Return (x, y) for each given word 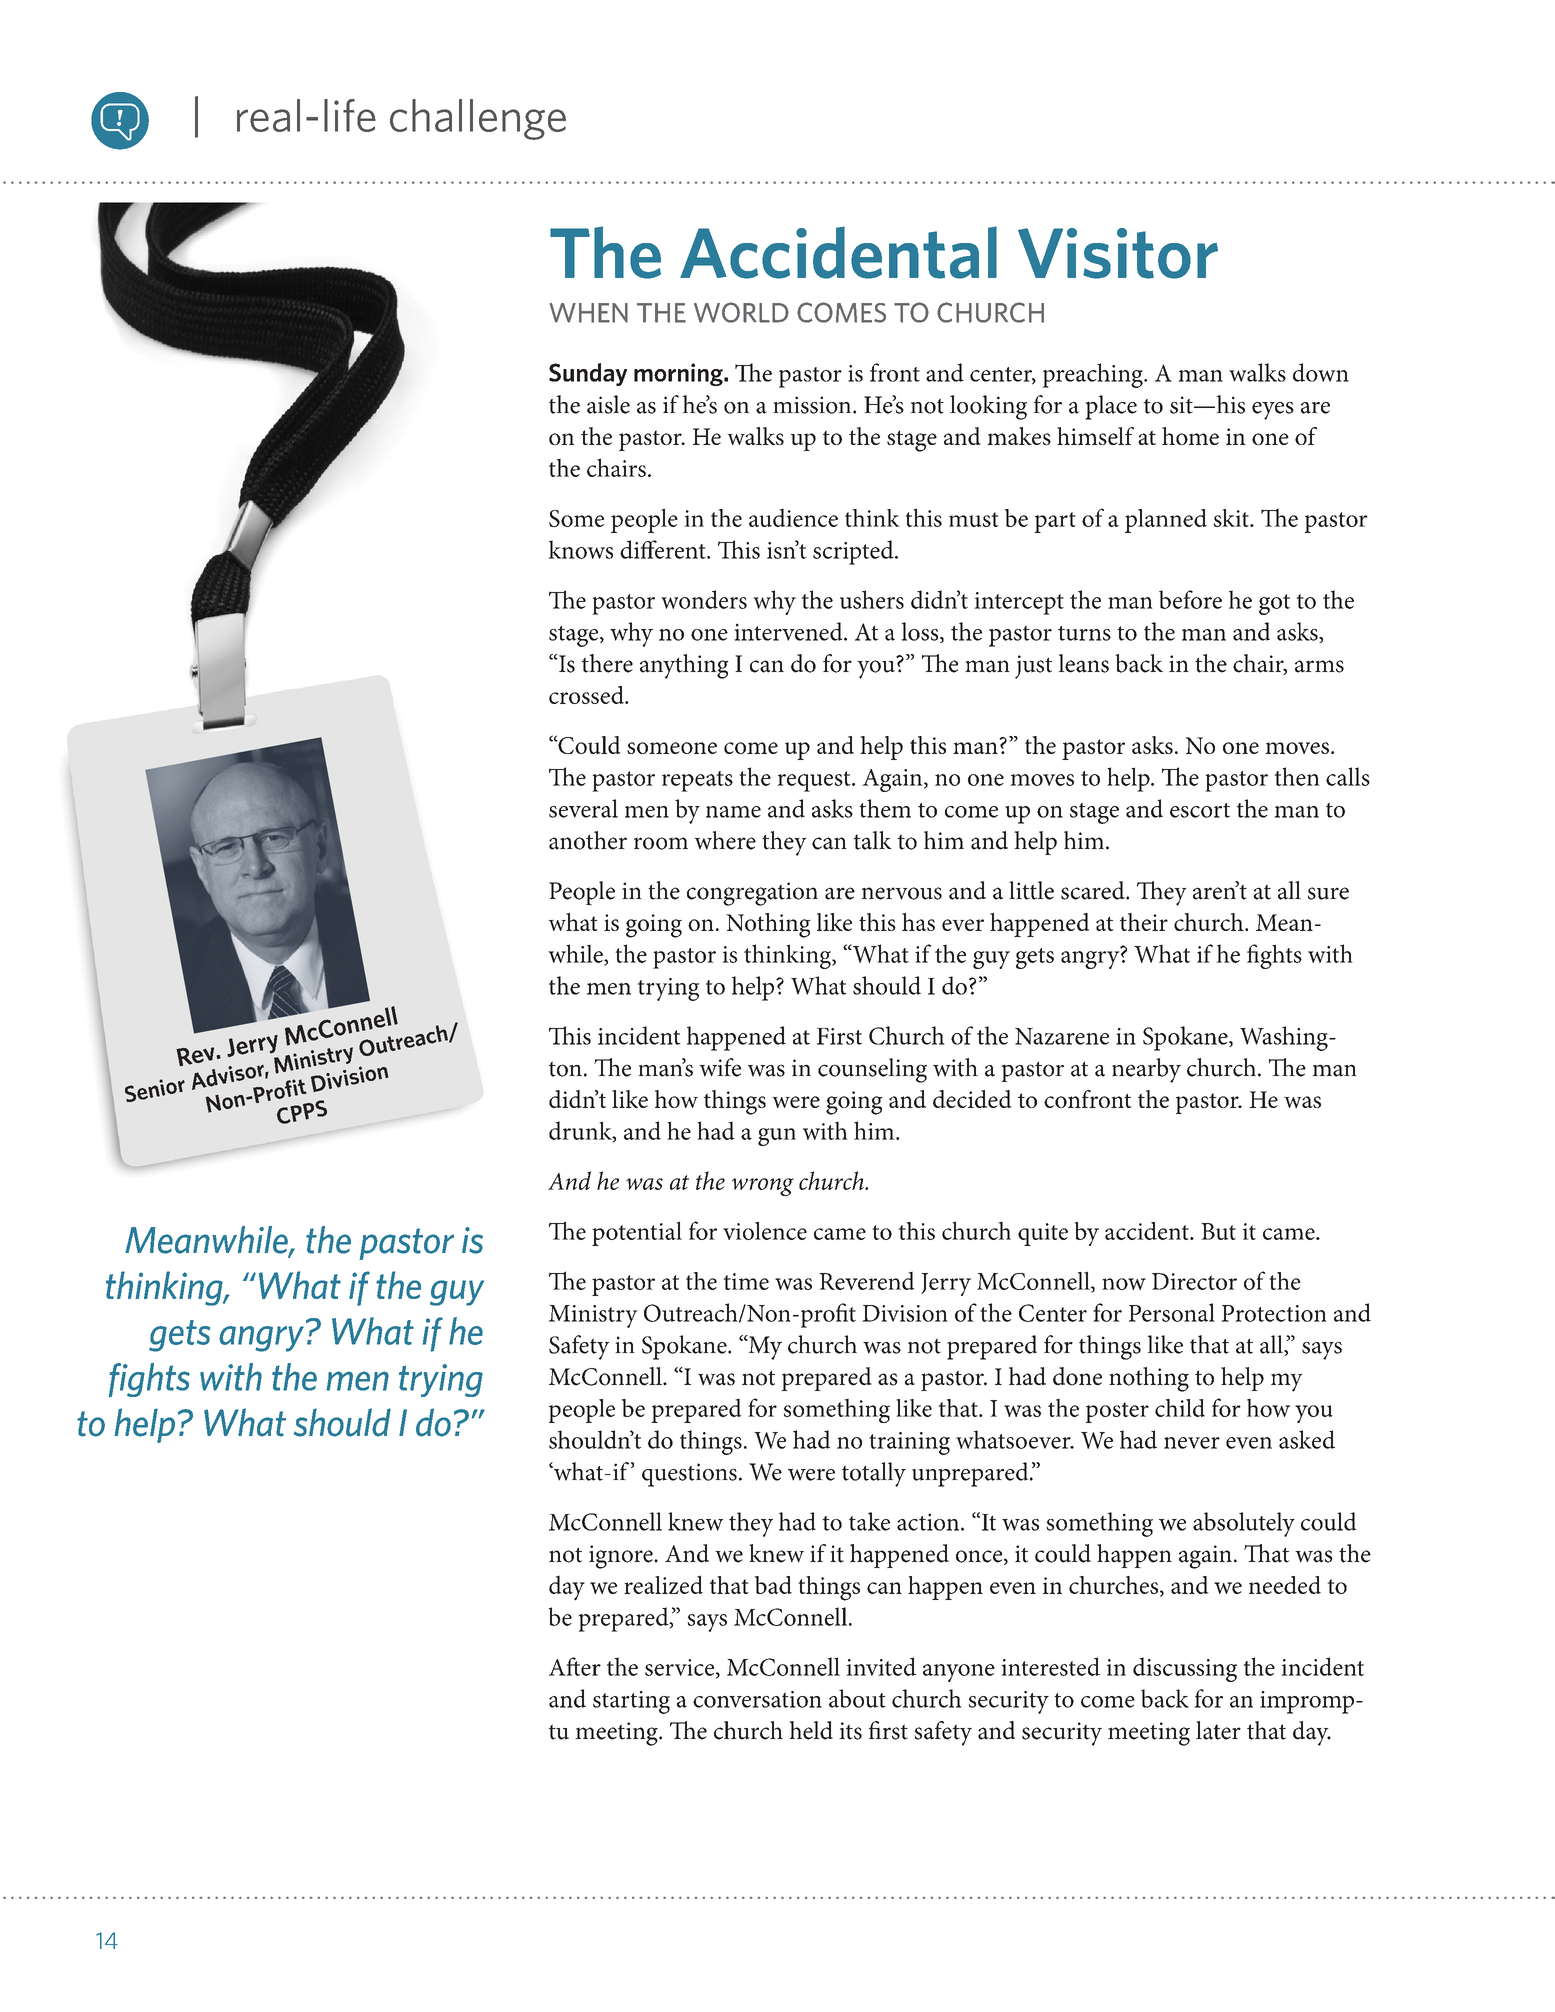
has (918, 922)
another (588, 840)
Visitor (1118, 253)
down (1321, 372)
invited (881, 1666)
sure (1328, 893)
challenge (478, 119)
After (575, 1666)
